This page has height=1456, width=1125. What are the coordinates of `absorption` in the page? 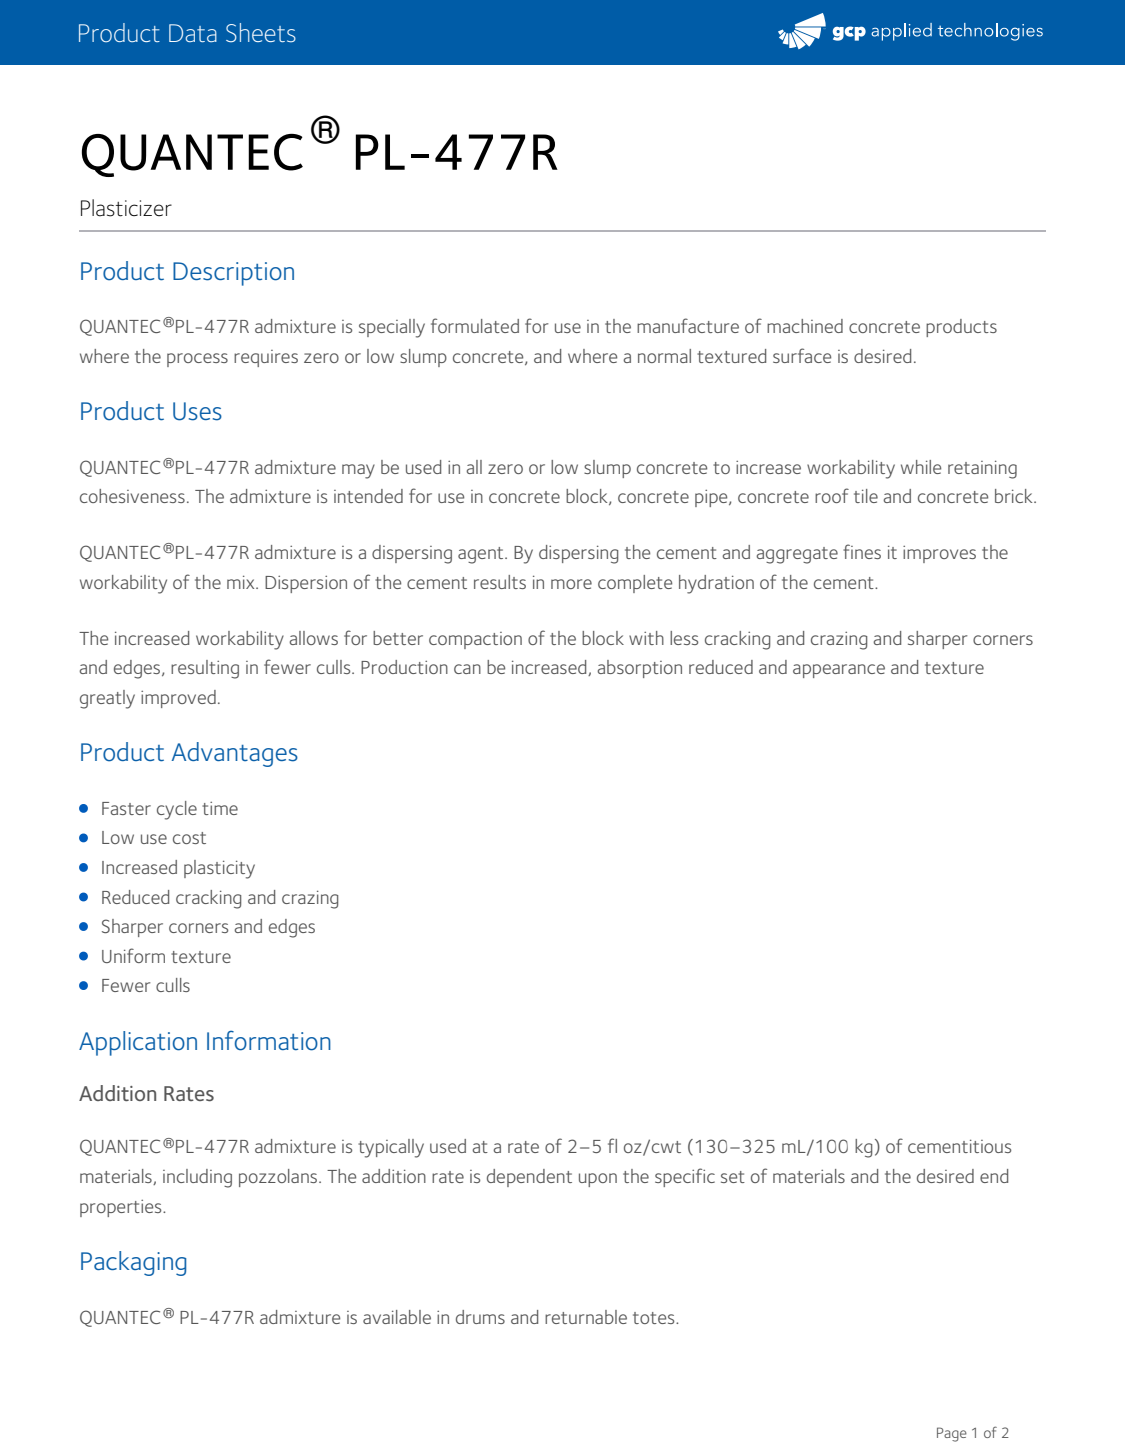 It's located at (639, 669).
